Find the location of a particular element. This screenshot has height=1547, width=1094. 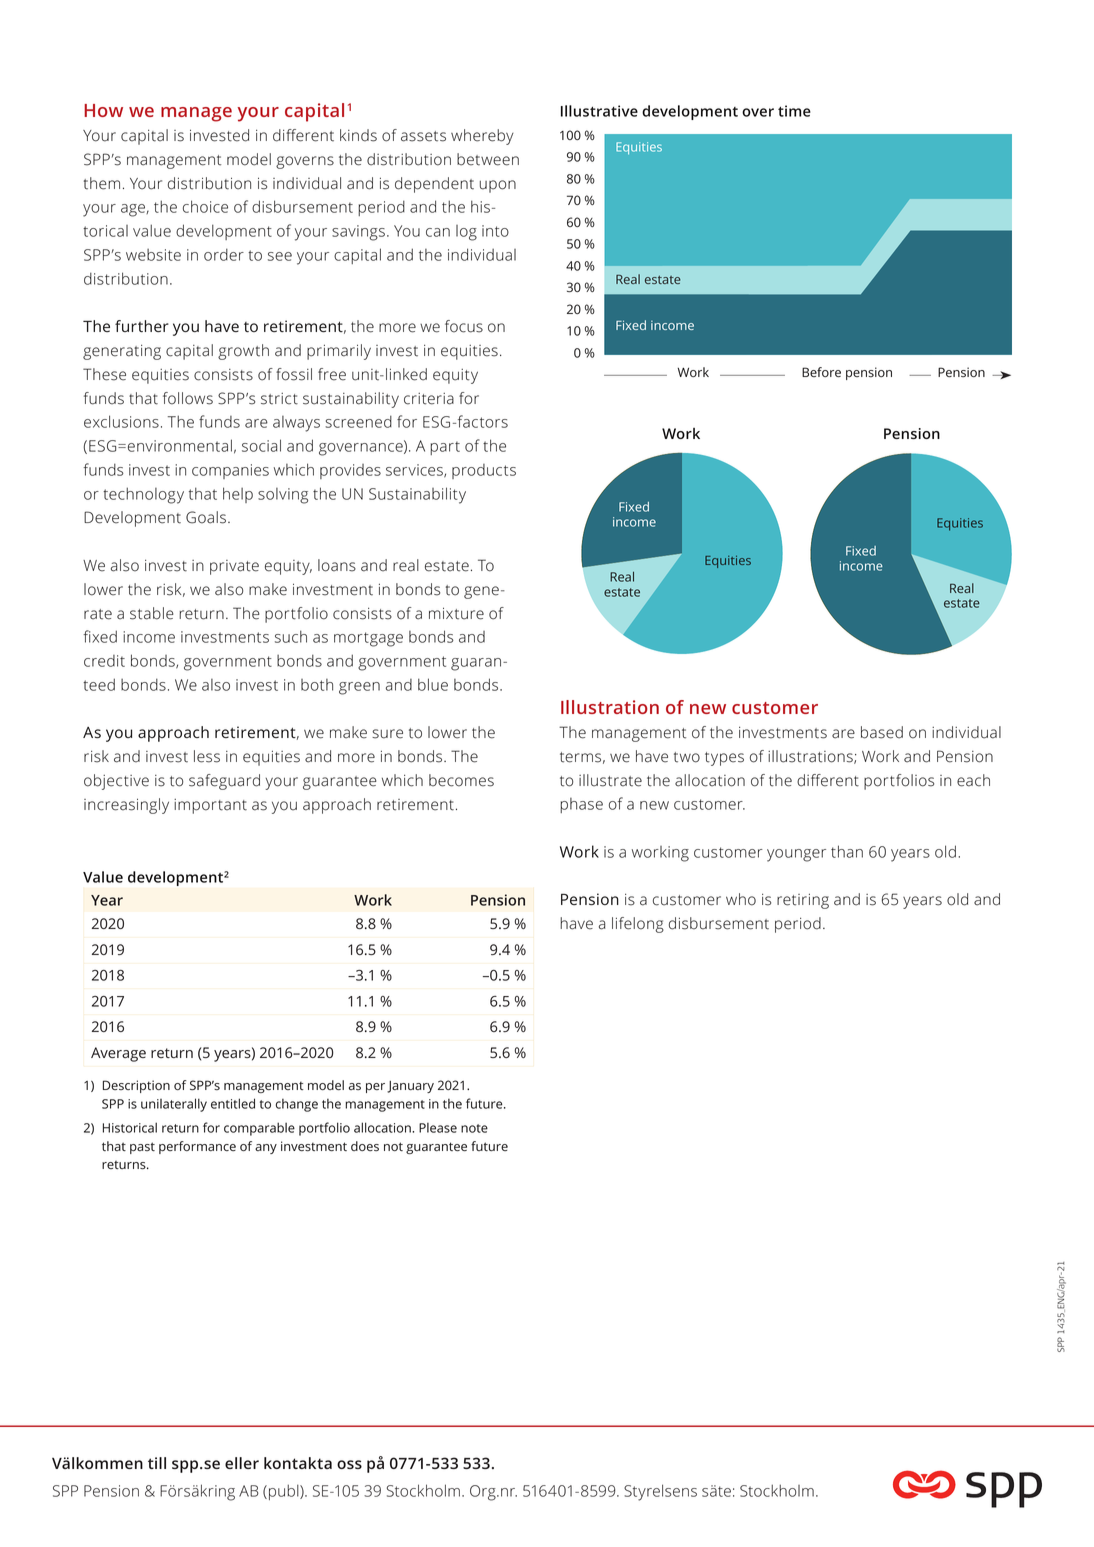

between is located at coordinates (488, 159).
